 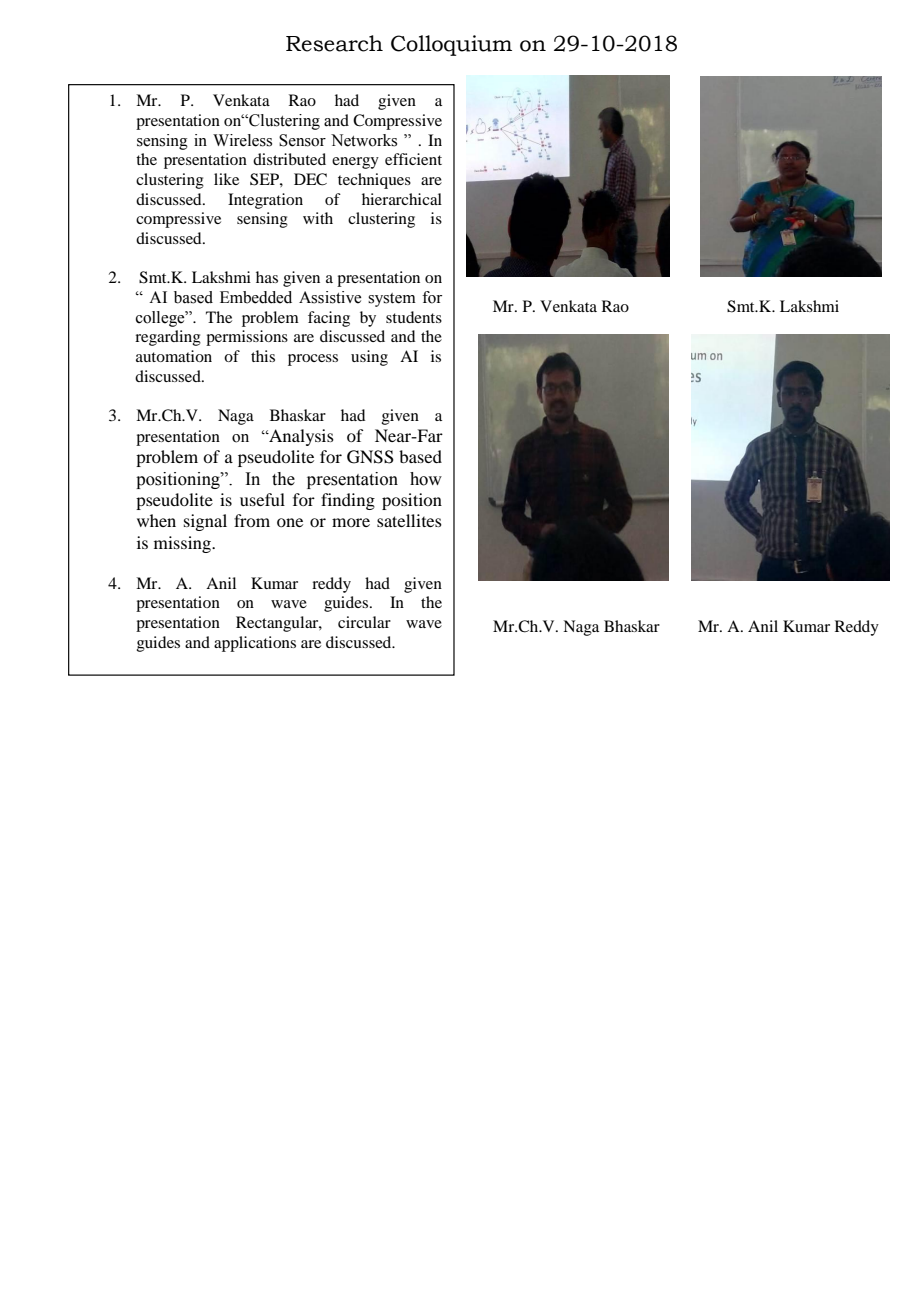 I want to click on Wireless, so click(x=242, y=140).
